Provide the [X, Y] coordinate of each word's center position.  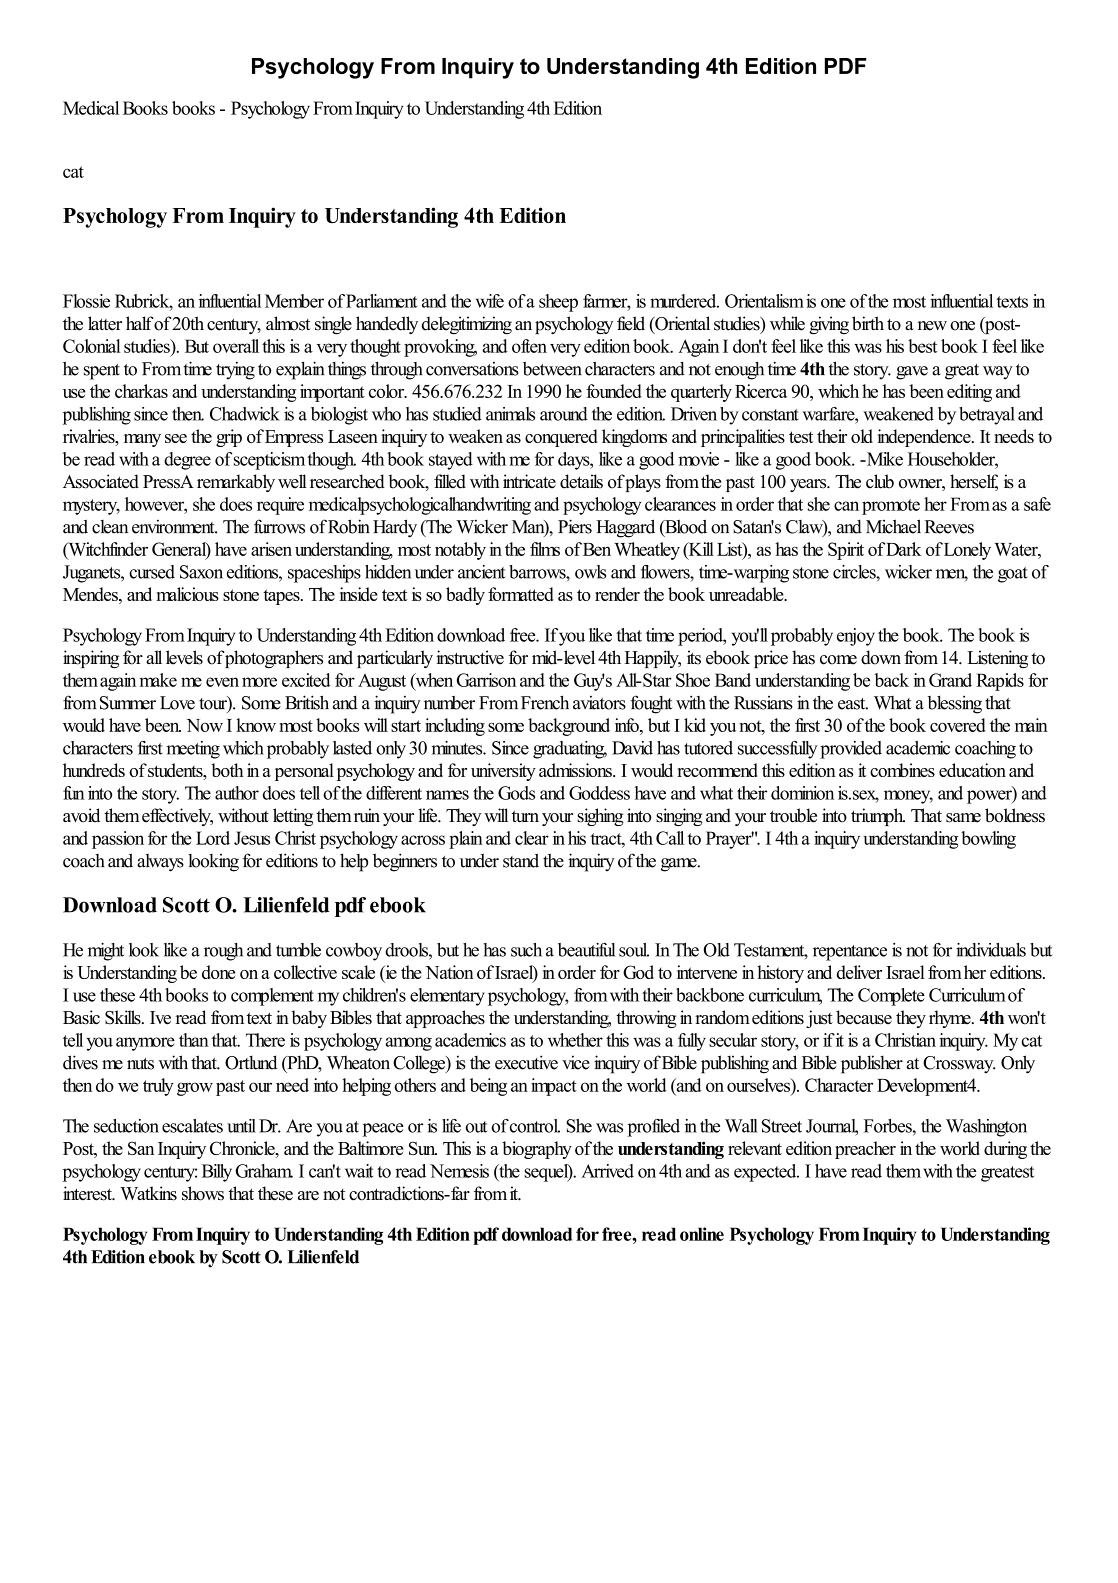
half [139, 323]
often [529, 346]
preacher [865, 1150]
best [922, 346]
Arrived [607, 1171]
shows [203, 1193]
